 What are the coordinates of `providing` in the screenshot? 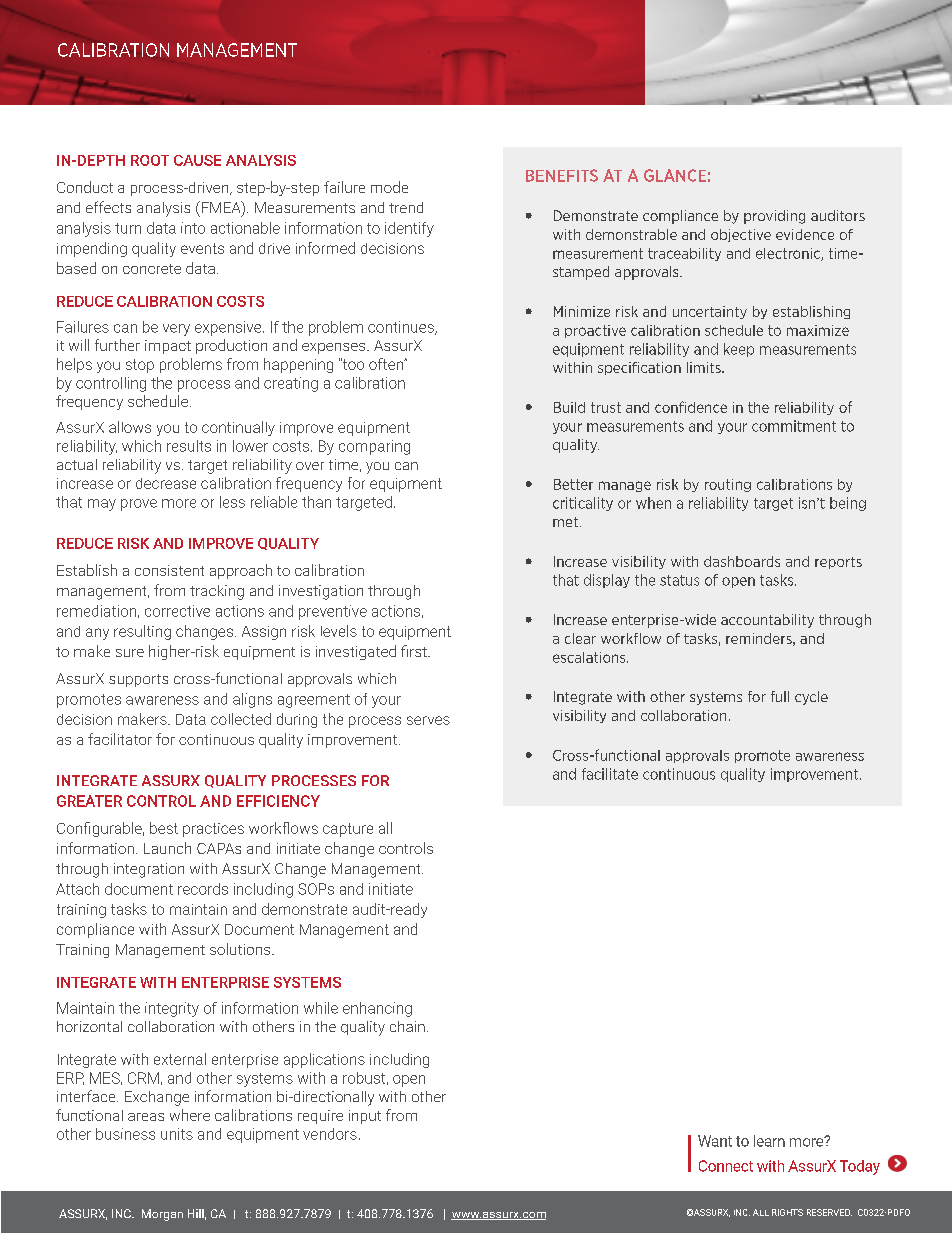 It's located at (774, 217).
